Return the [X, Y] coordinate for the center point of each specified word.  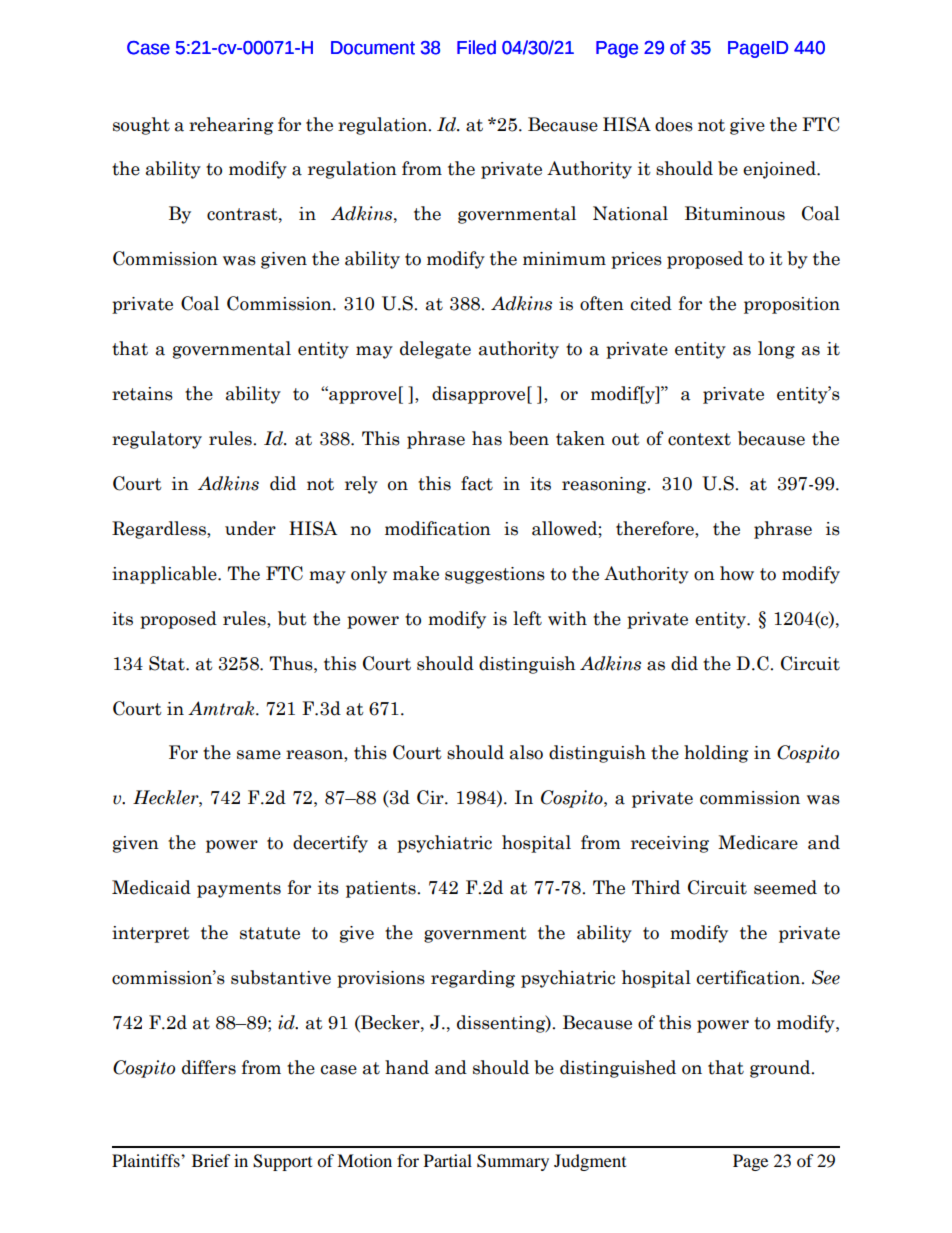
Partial [448, 1160]
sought [141, 126]
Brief [211, 1160]
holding [716, 754]
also [526, 752]
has [487, 438]
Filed [476, 47]
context [699, 439]
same [259, 755]
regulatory [157, 440]
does [674, 124]
